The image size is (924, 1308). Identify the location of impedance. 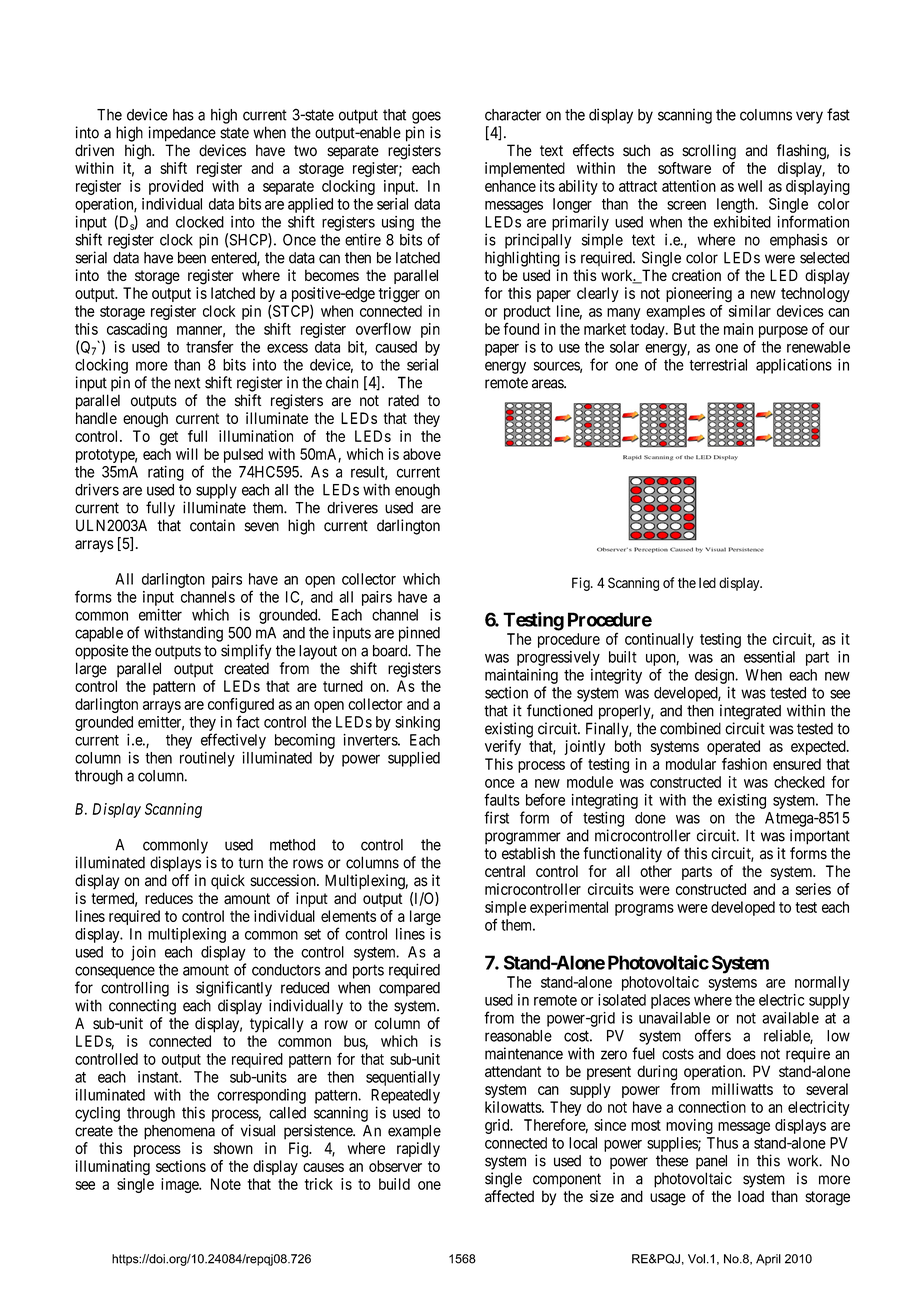
(182, 134).
